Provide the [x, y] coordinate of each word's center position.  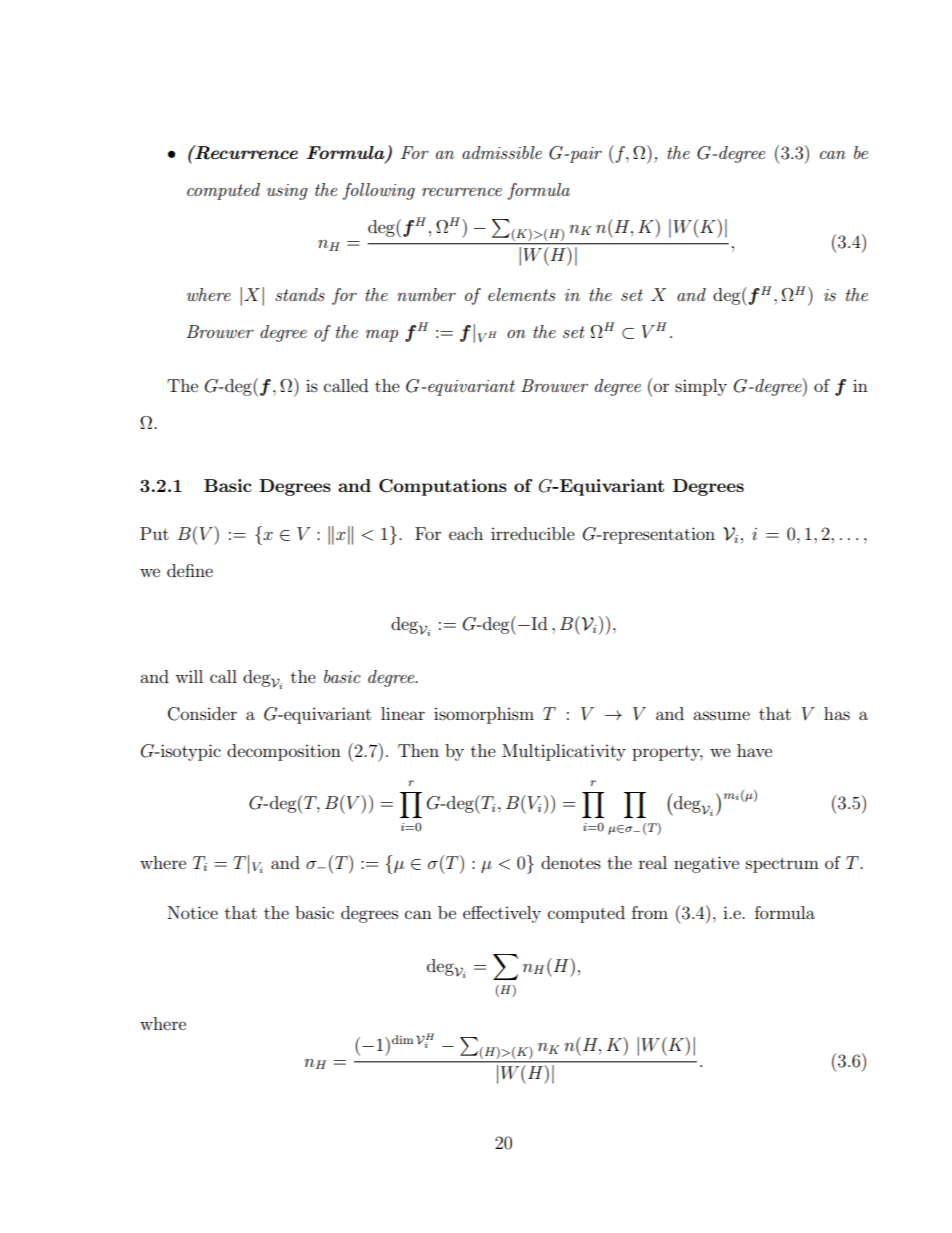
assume [721, 715]
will [189, 676]
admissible [502, 152]
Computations [443, 487]
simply [701, 387]
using [287, 192]
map [382, 336]
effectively [502, 914]
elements [521, 294]
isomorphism [484, 715]
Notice [193, 912]
